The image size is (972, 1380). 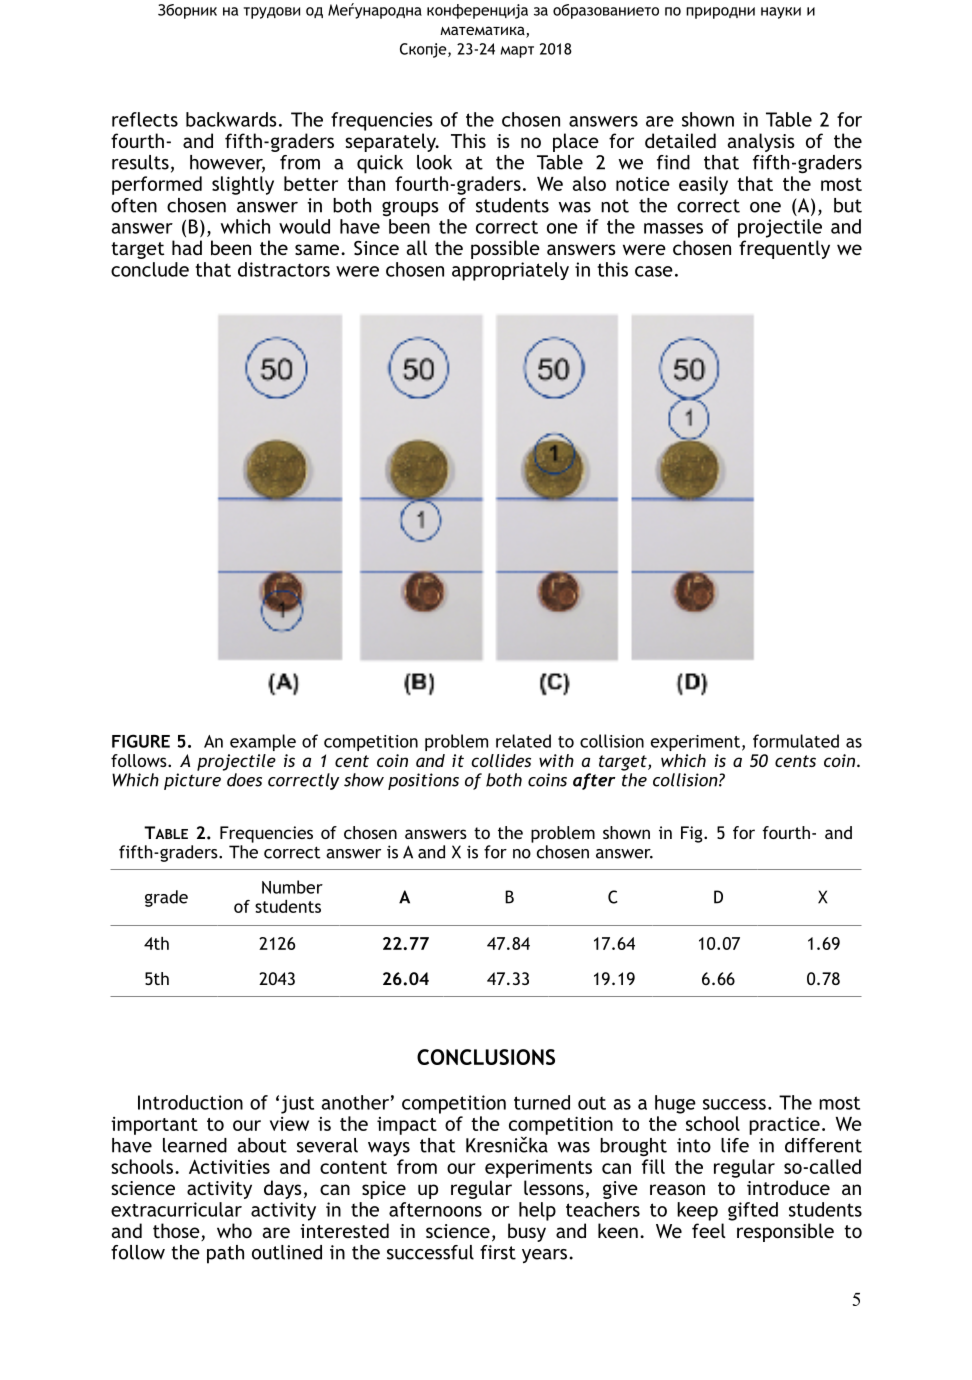 What do you see at coordinates (434, 162) in the document?
I see `look` at bounding box center [434, 162].
